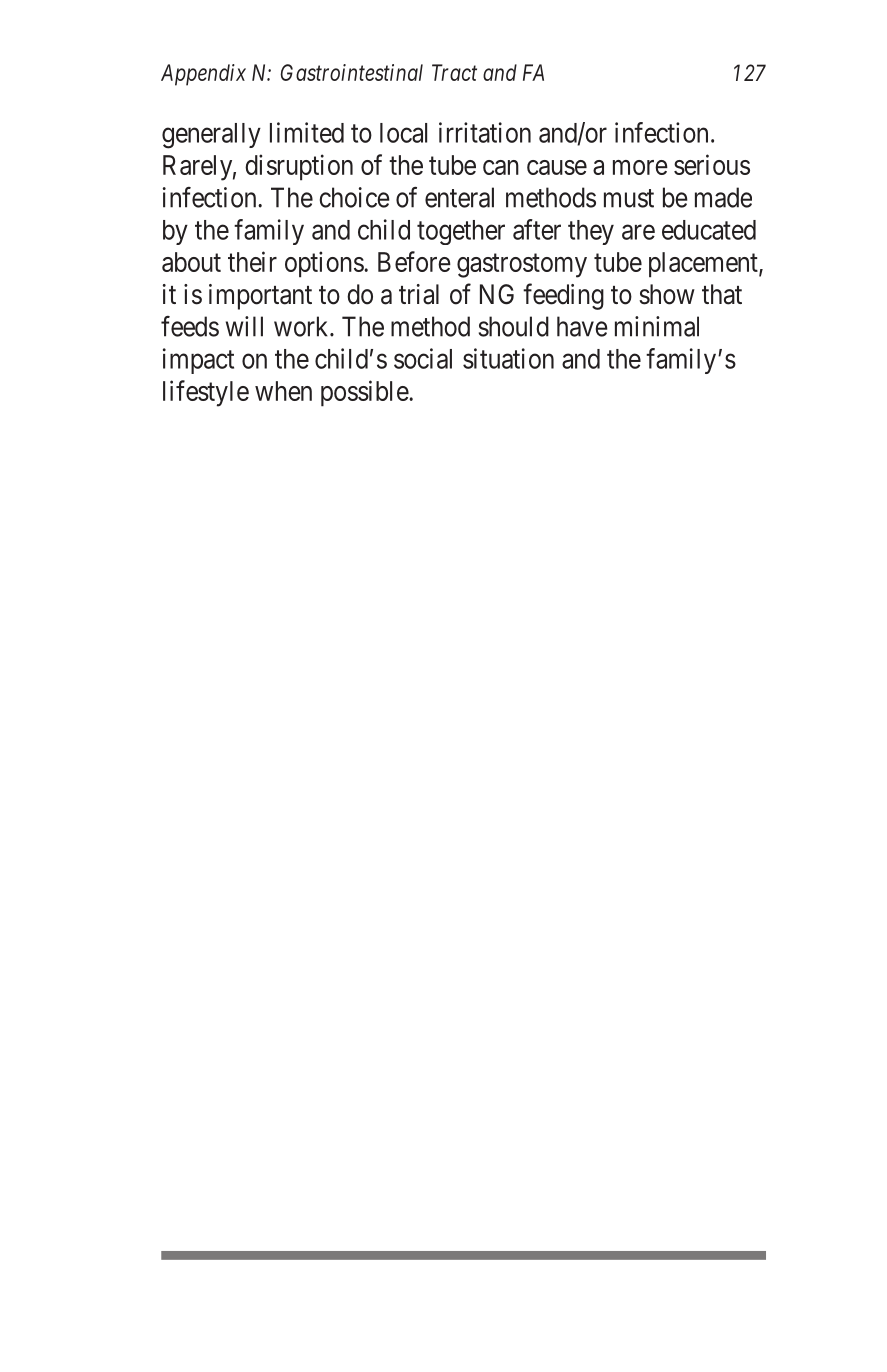 The height and width of the image is (1372, 887). What do you see at coordinates (203, 75) in the image?
I see `Appendix` at bounding box center [203, 75].
